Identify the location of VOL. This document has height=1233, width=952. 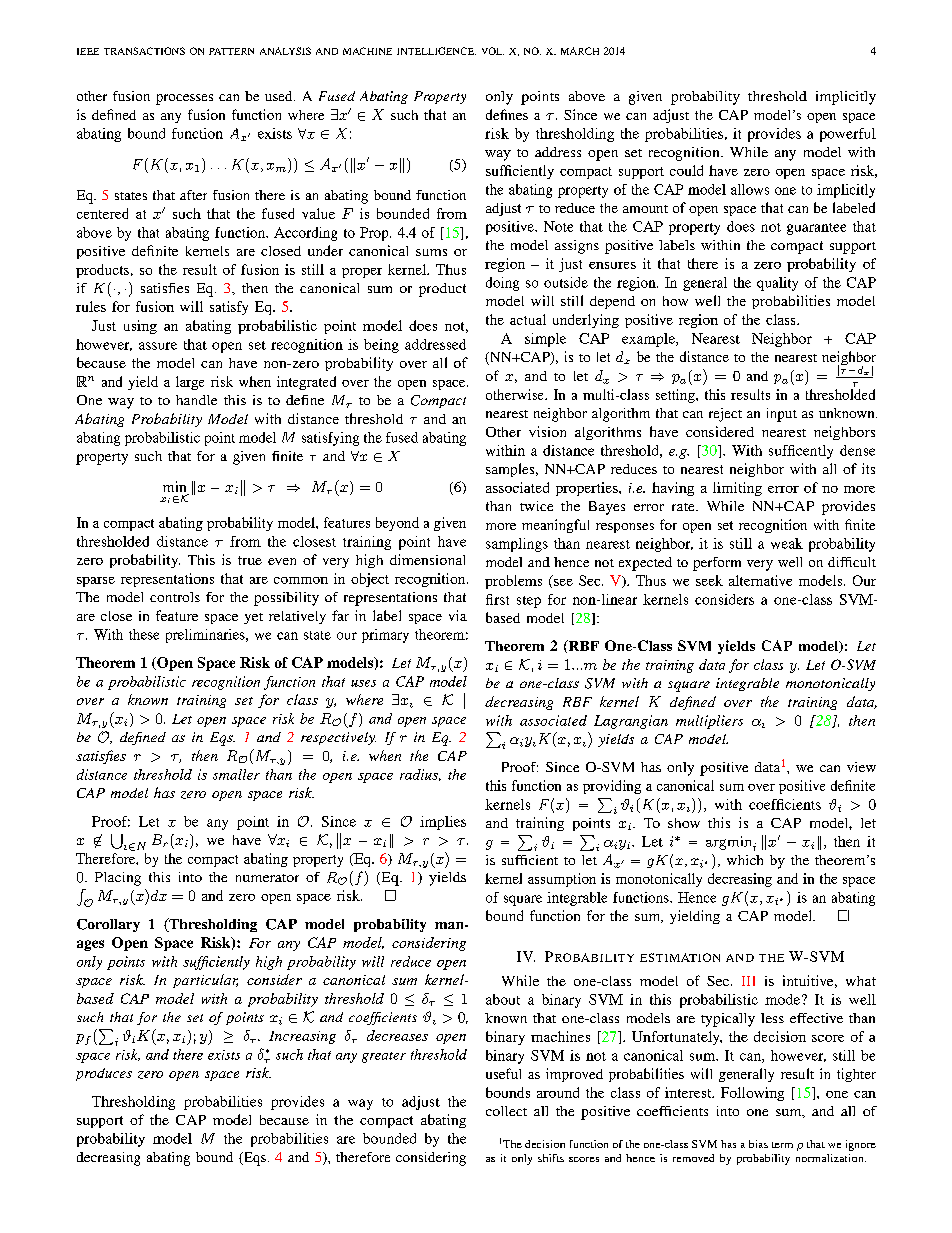
(493, 51).
